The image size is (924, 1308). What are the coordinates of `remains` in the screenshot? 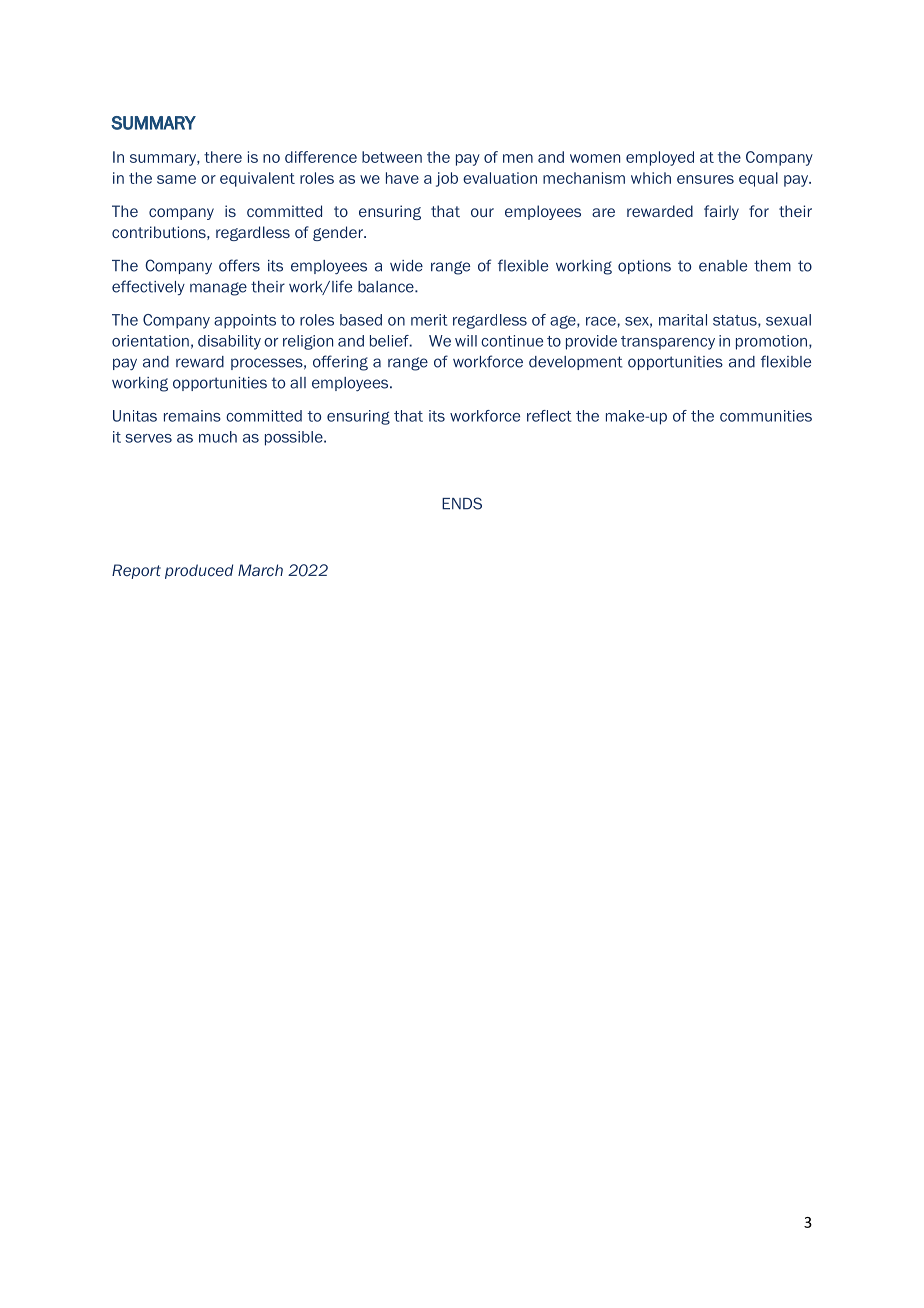 It's located at (192, 416).
